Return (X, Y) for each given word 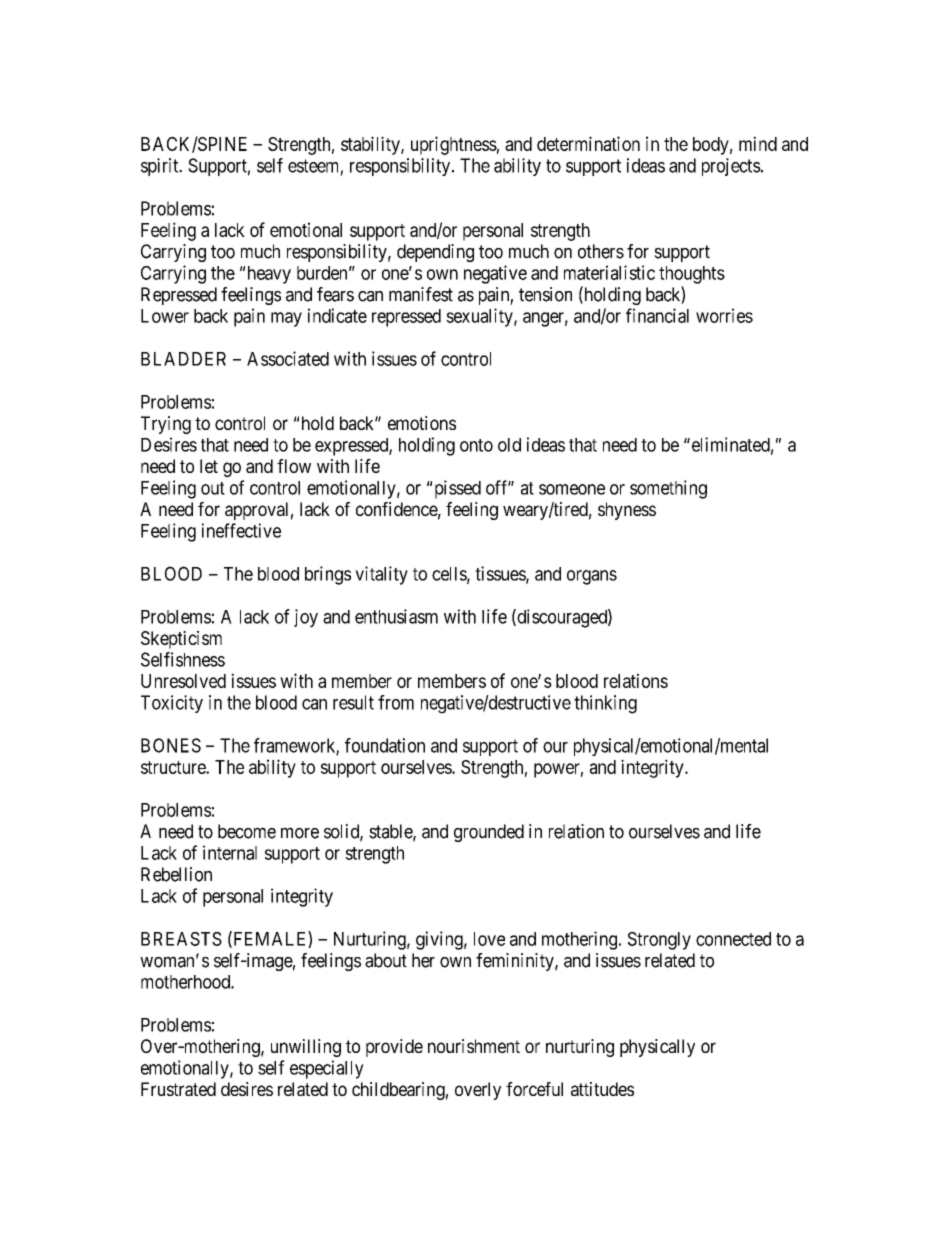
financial (657, 315)
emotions (422, 423)
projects (731, 167)
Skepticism (181, 640)
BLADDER (183, 359)
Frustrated (178, 1089)
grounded (489, 833)
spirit (161, 167)
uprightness (454, 145)
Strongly (659, 941)
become (247, 831)
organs (592, 577)
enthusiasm (396, 616)
